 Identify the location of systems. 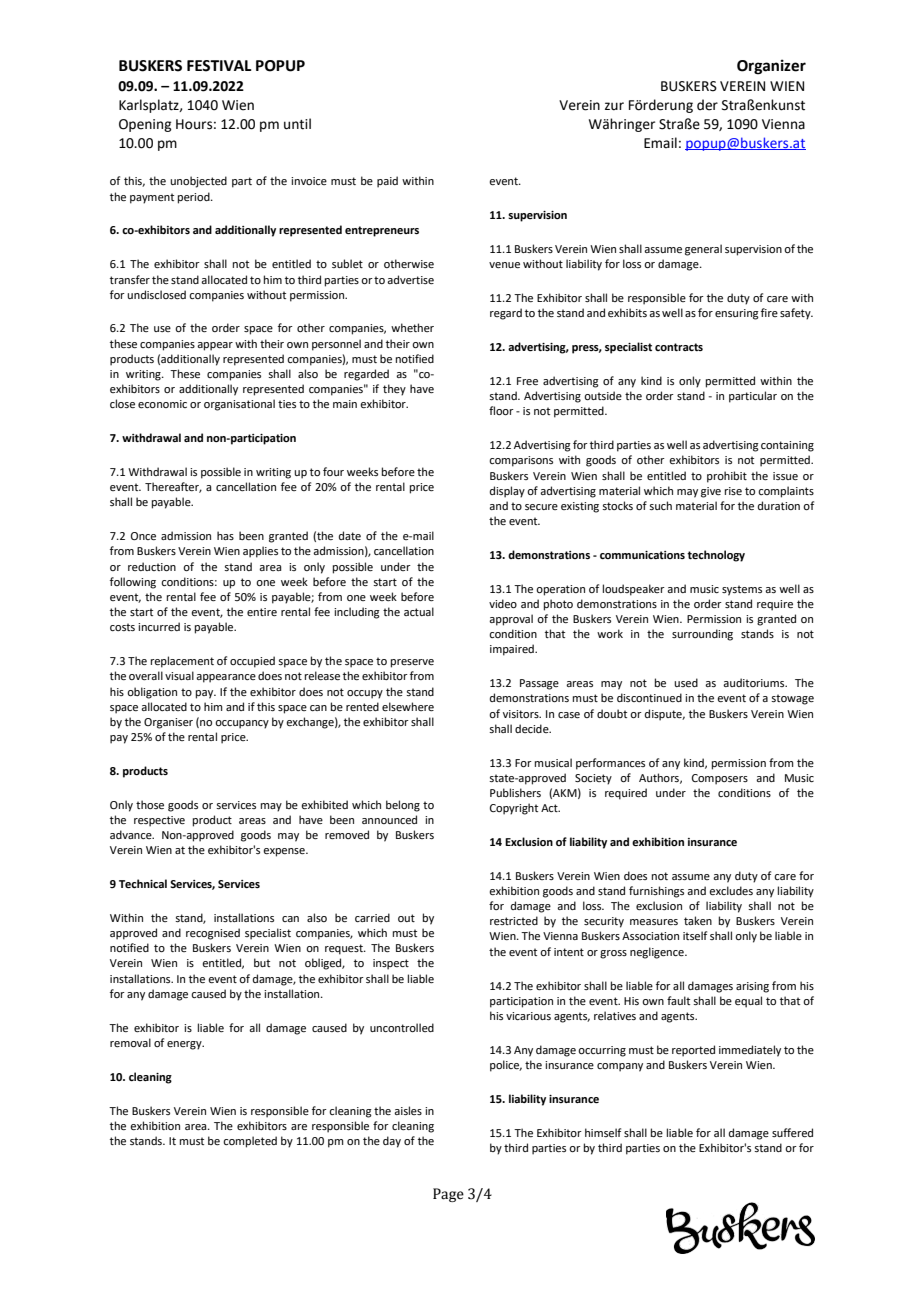
(742, 590).
